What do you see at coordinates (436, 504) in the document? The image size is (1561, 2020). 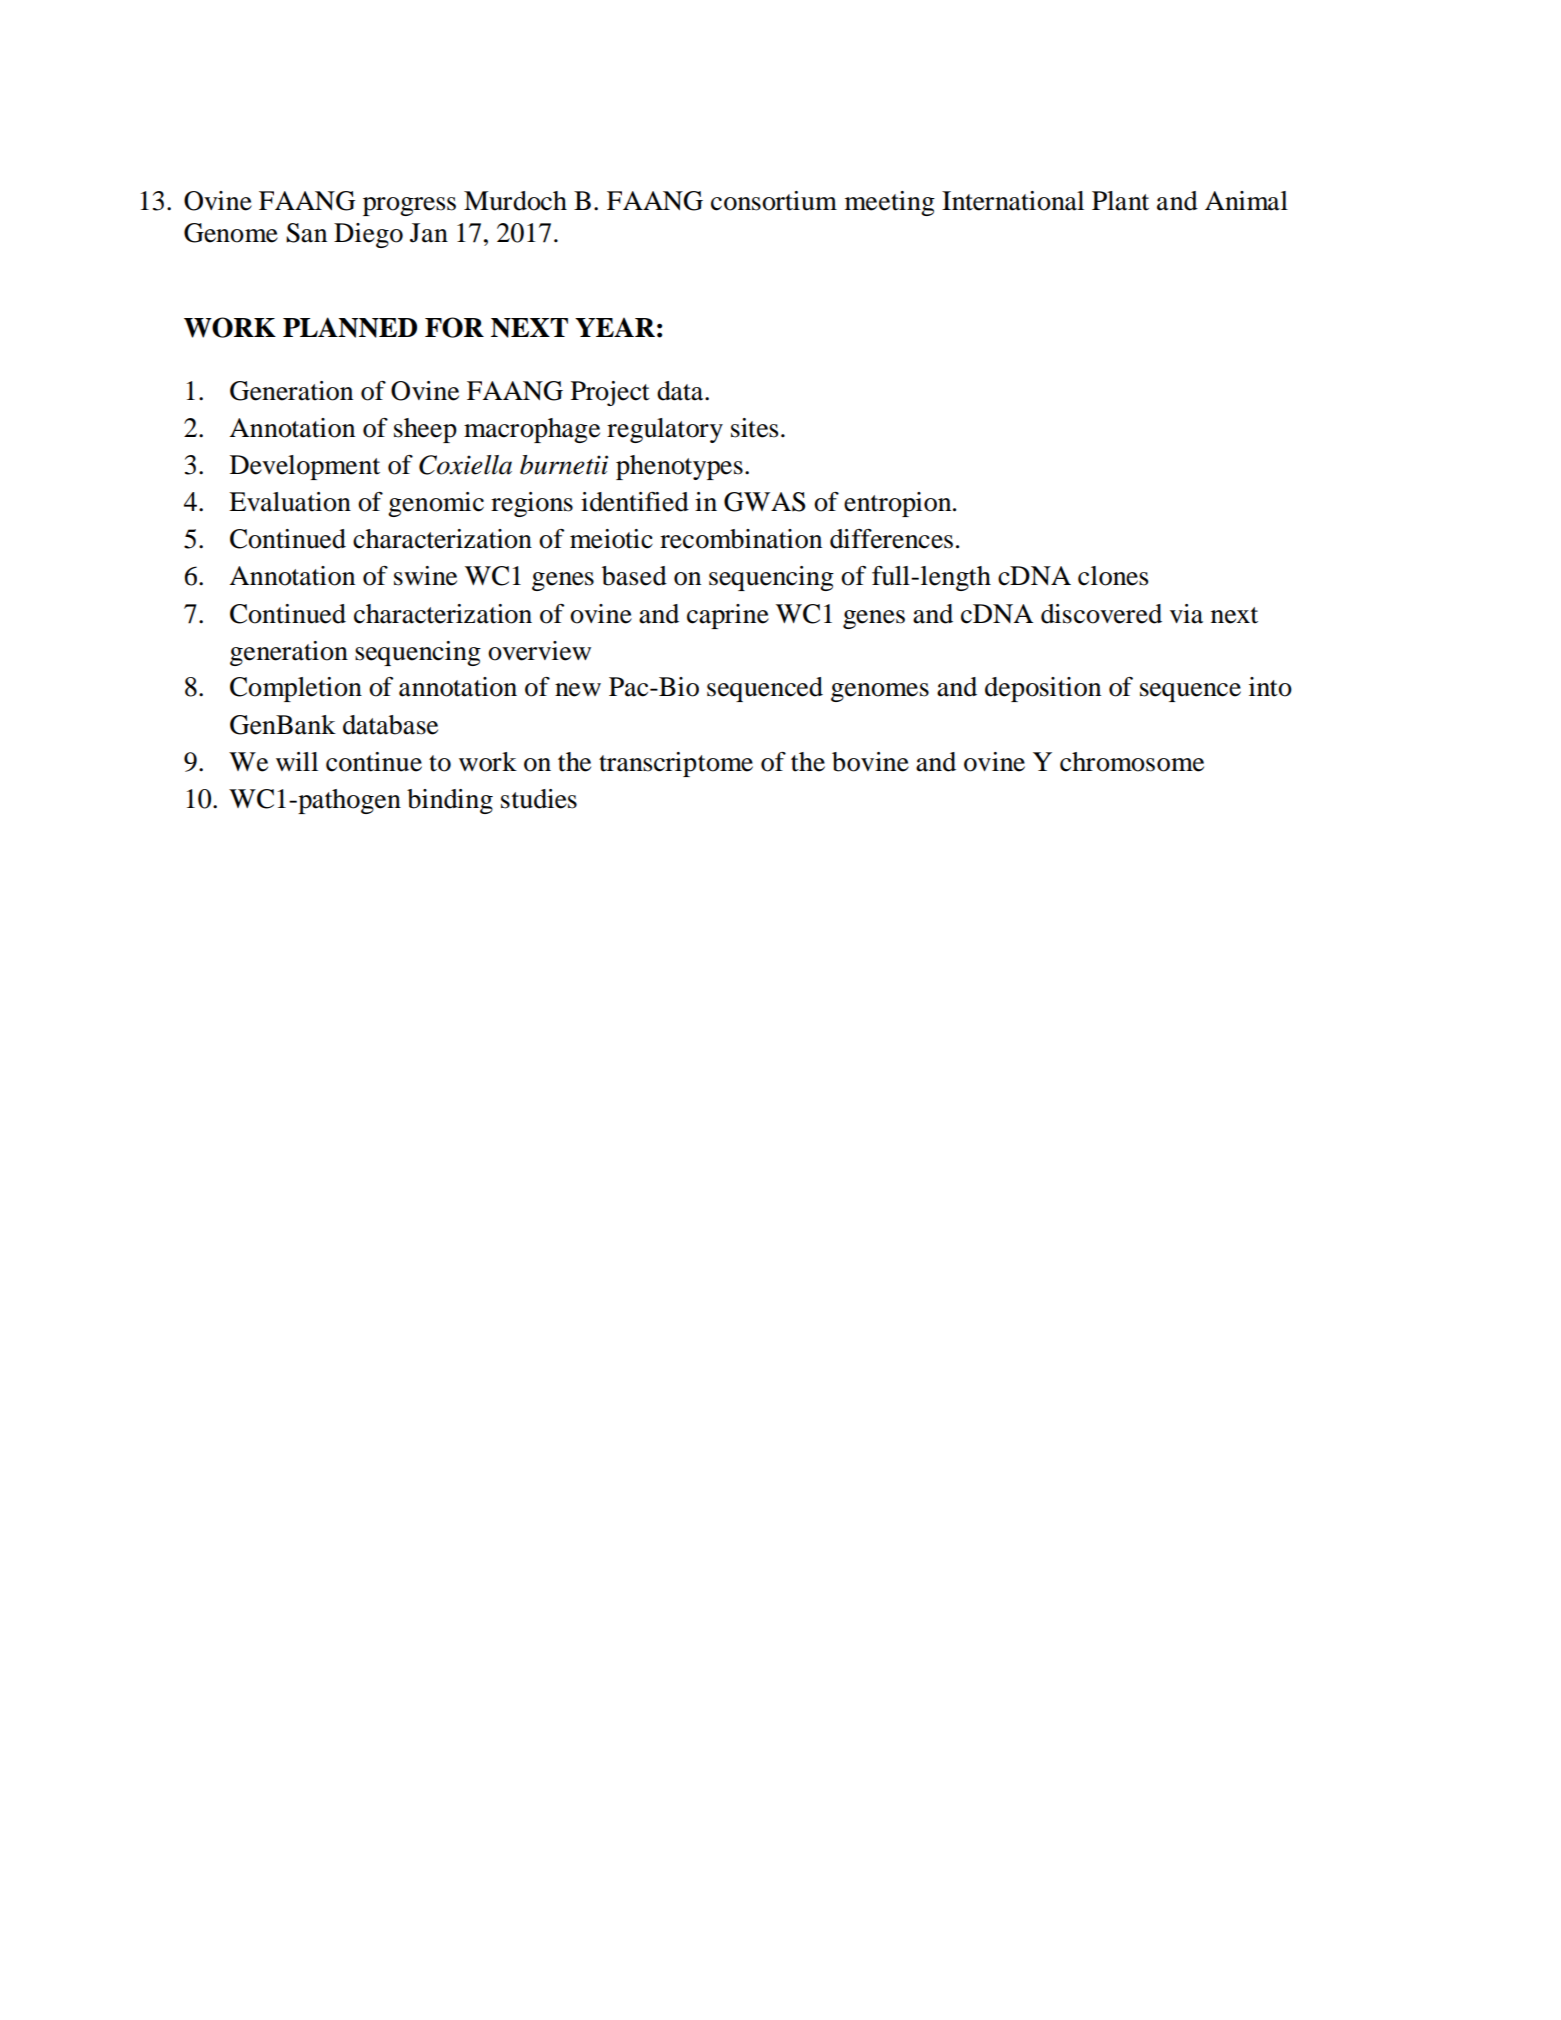 I see `genomic` at bounding box center [436, 504].
